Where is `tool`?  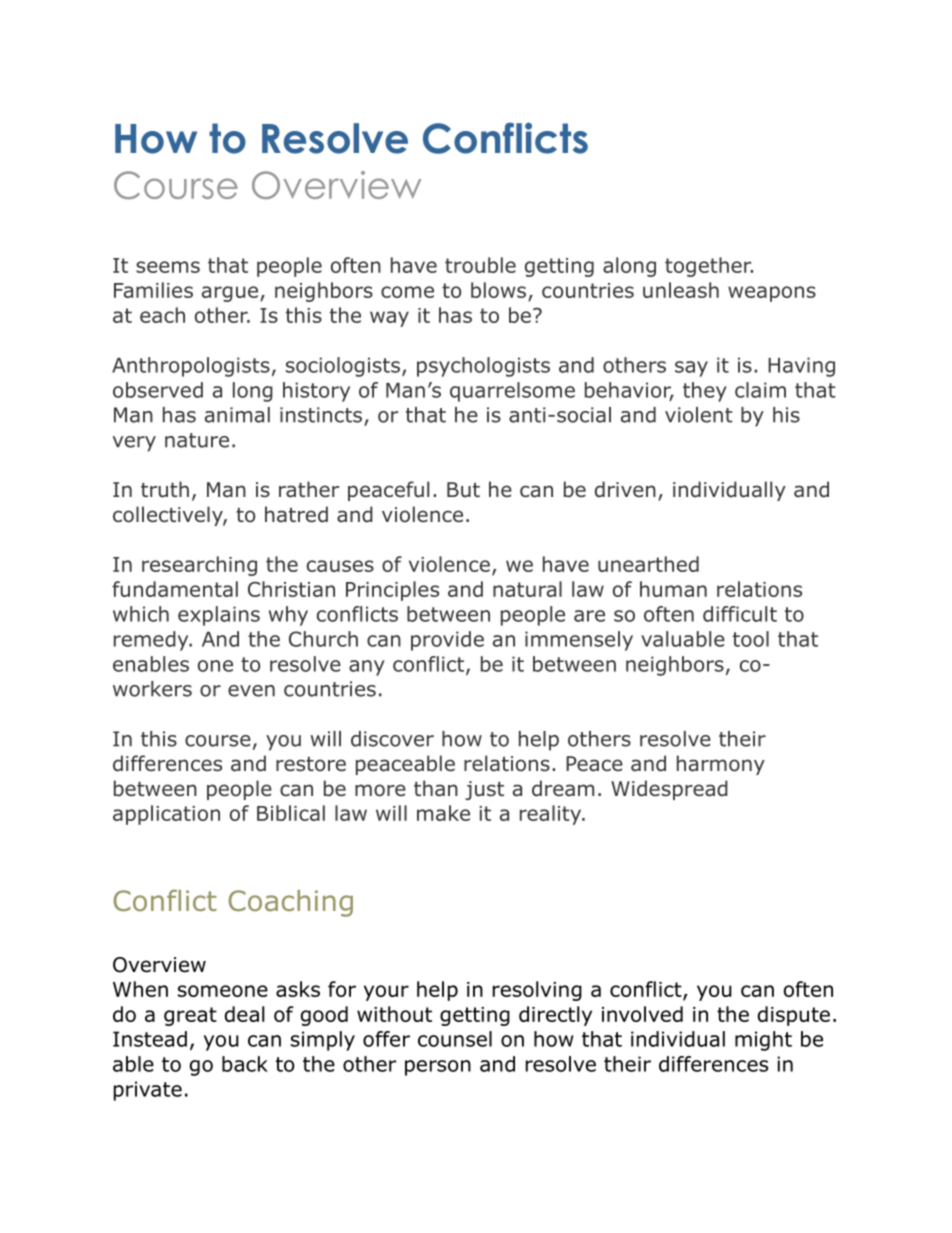 tool is located at coordinates (751, 639).
